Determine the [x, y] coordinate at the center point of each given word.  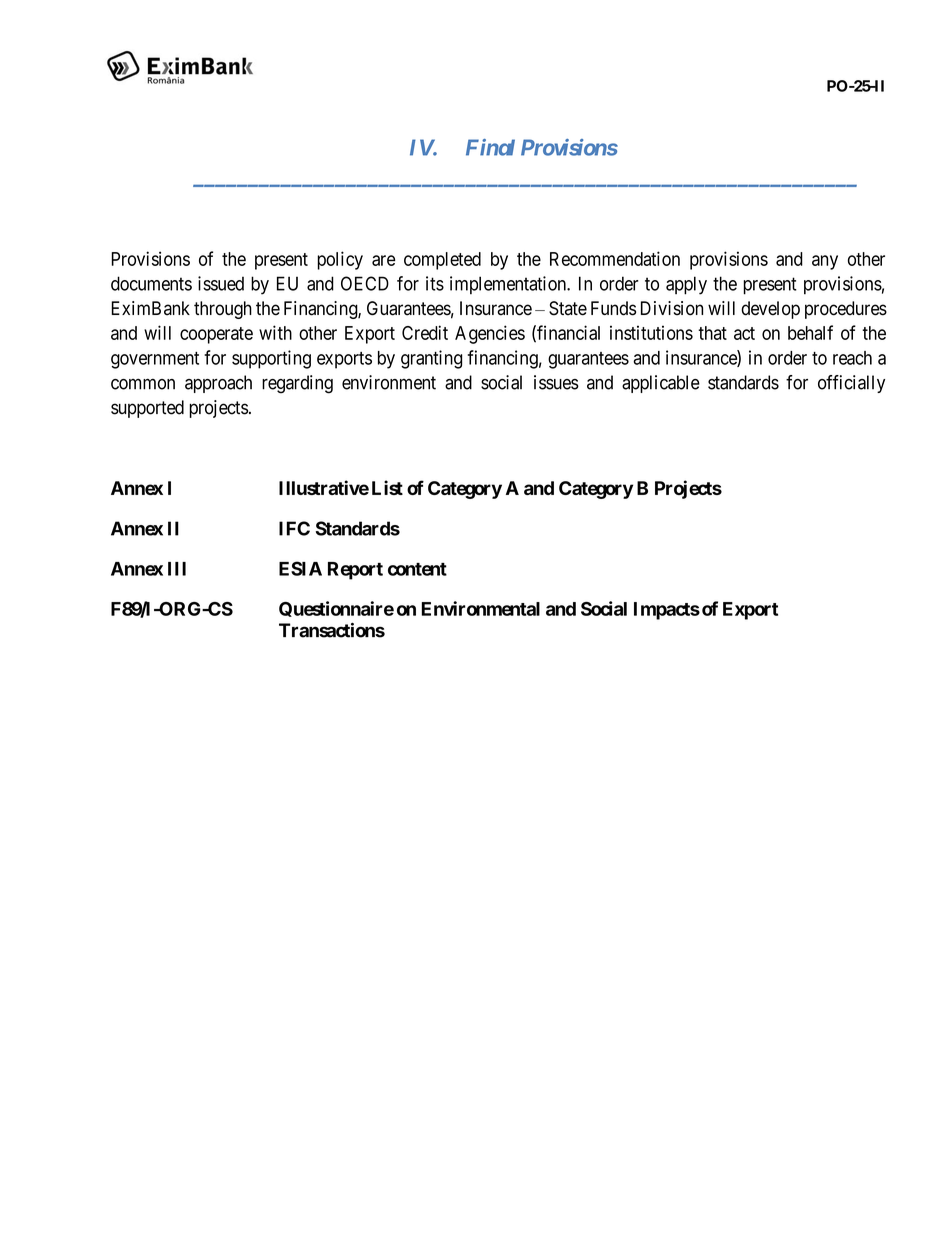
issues [556, 382]
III [177, 569]
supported [147, 409]
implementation [509, 285]
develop [770, 310]
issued [221, 283]
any [825, 262]
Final [490, 147]
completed [442, 261]
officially [851, 384]
